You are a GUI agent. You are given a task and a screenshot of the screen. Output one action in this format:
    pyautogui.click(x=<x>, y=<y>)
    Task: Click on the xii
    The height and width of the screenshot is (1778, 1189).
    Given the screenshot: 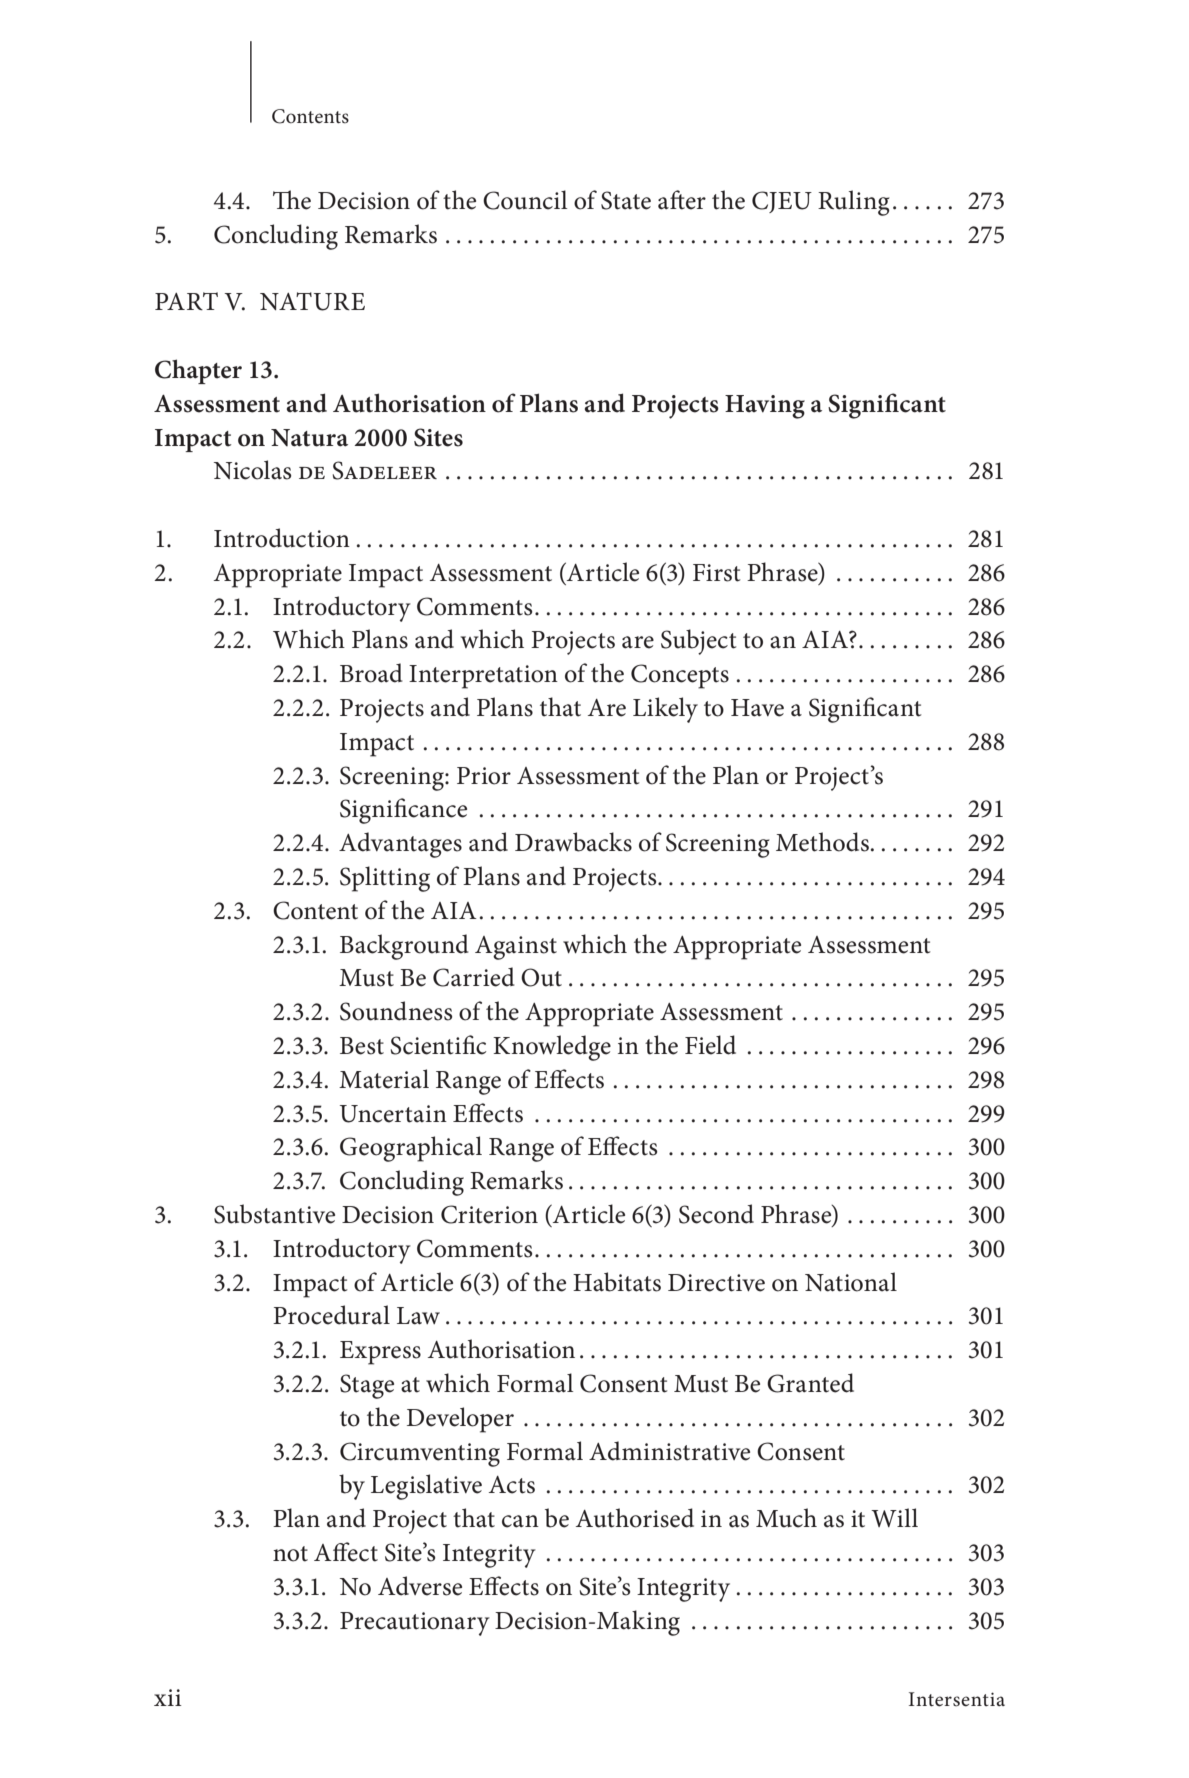 What is the action you would take?
    pyautogui.click(x=168, y=1697)
